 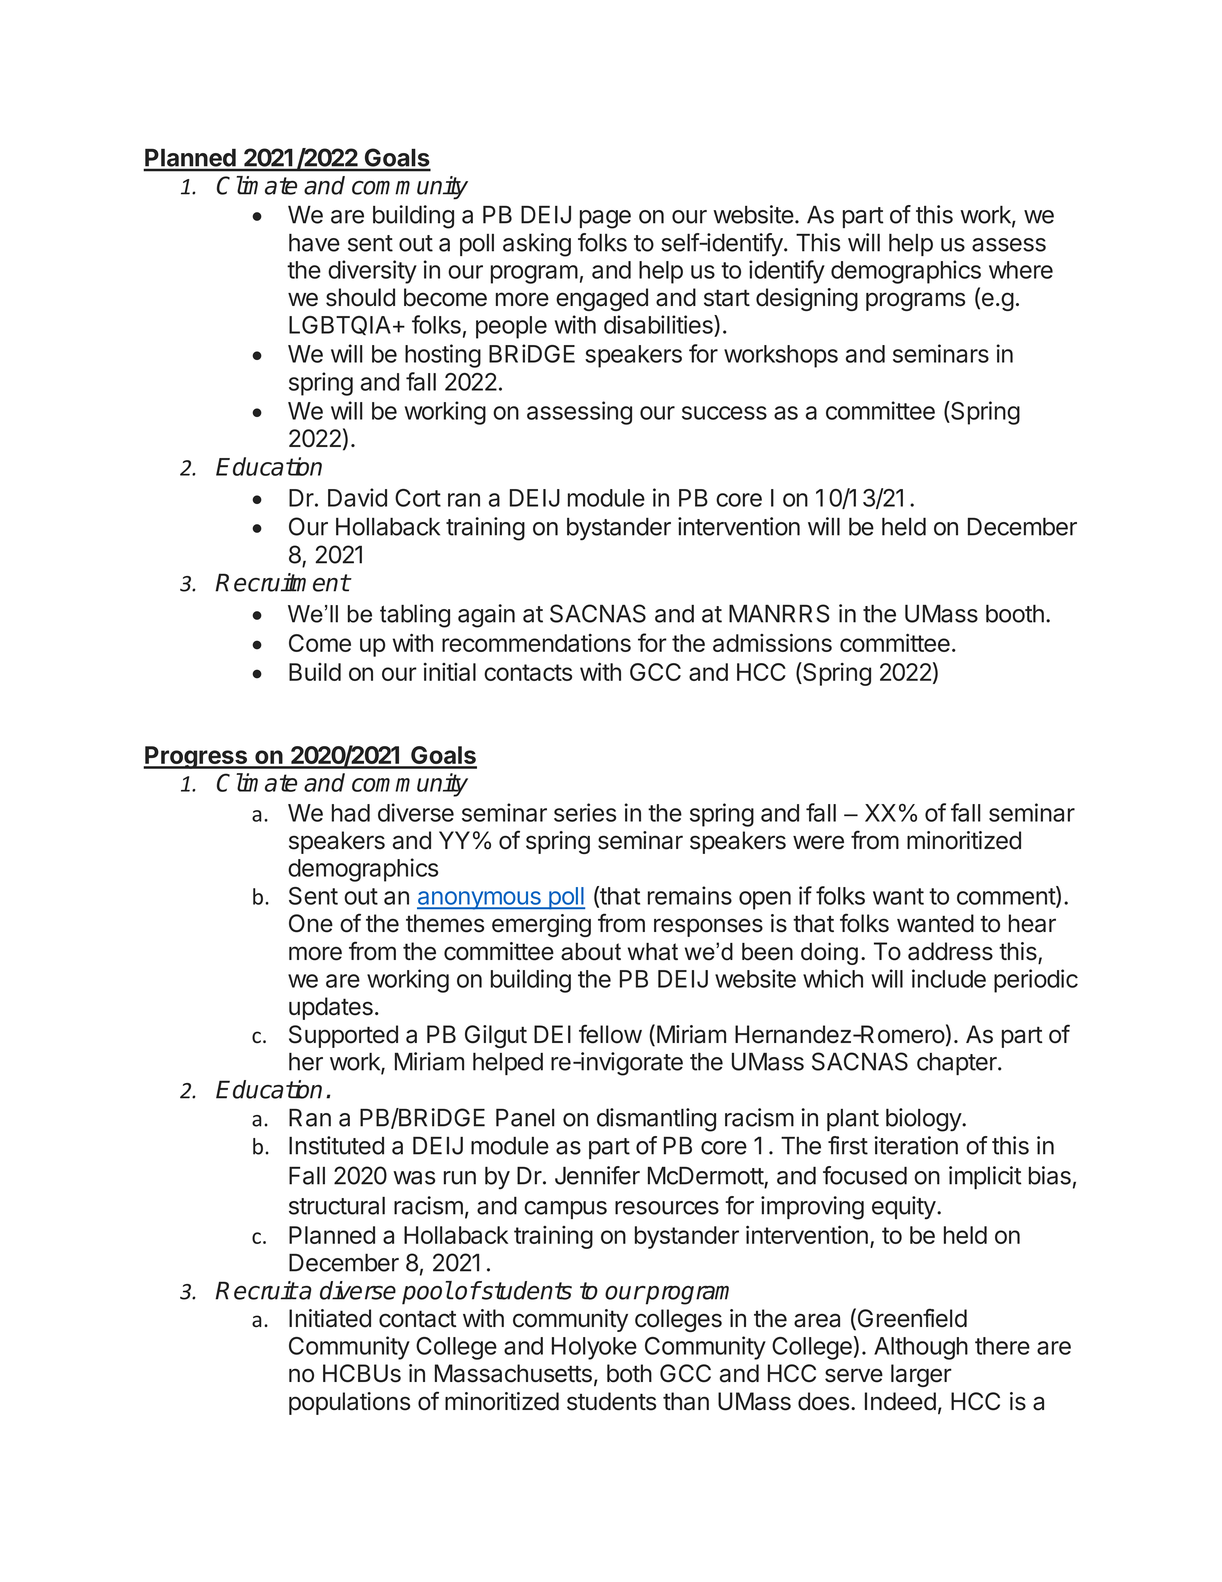 I want to click on larger, so click(x=921, y=1375).
